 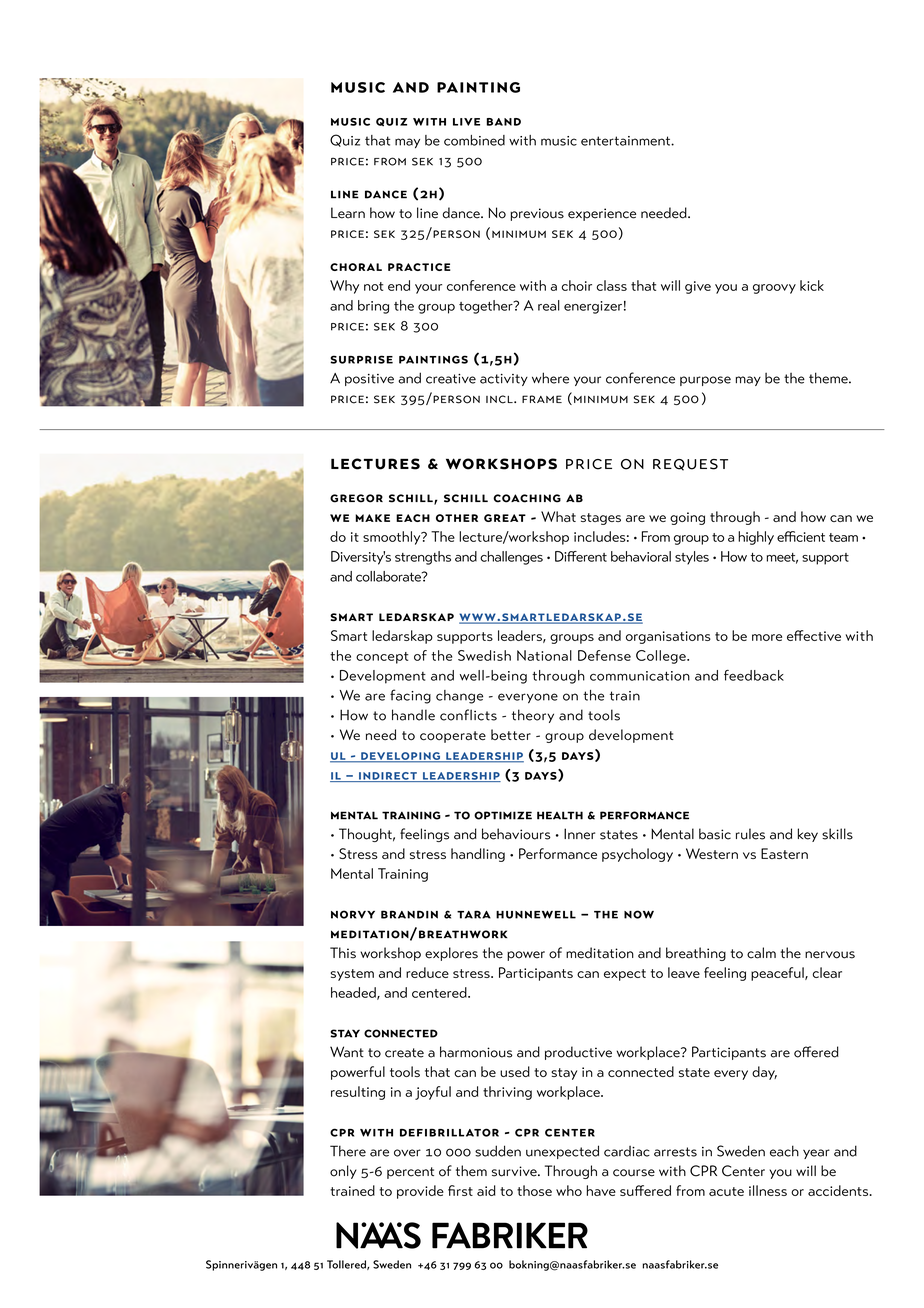 What do you see at coordinates (604, 655) in the document?
I see `Defense` at bounding box center [604, 655].
